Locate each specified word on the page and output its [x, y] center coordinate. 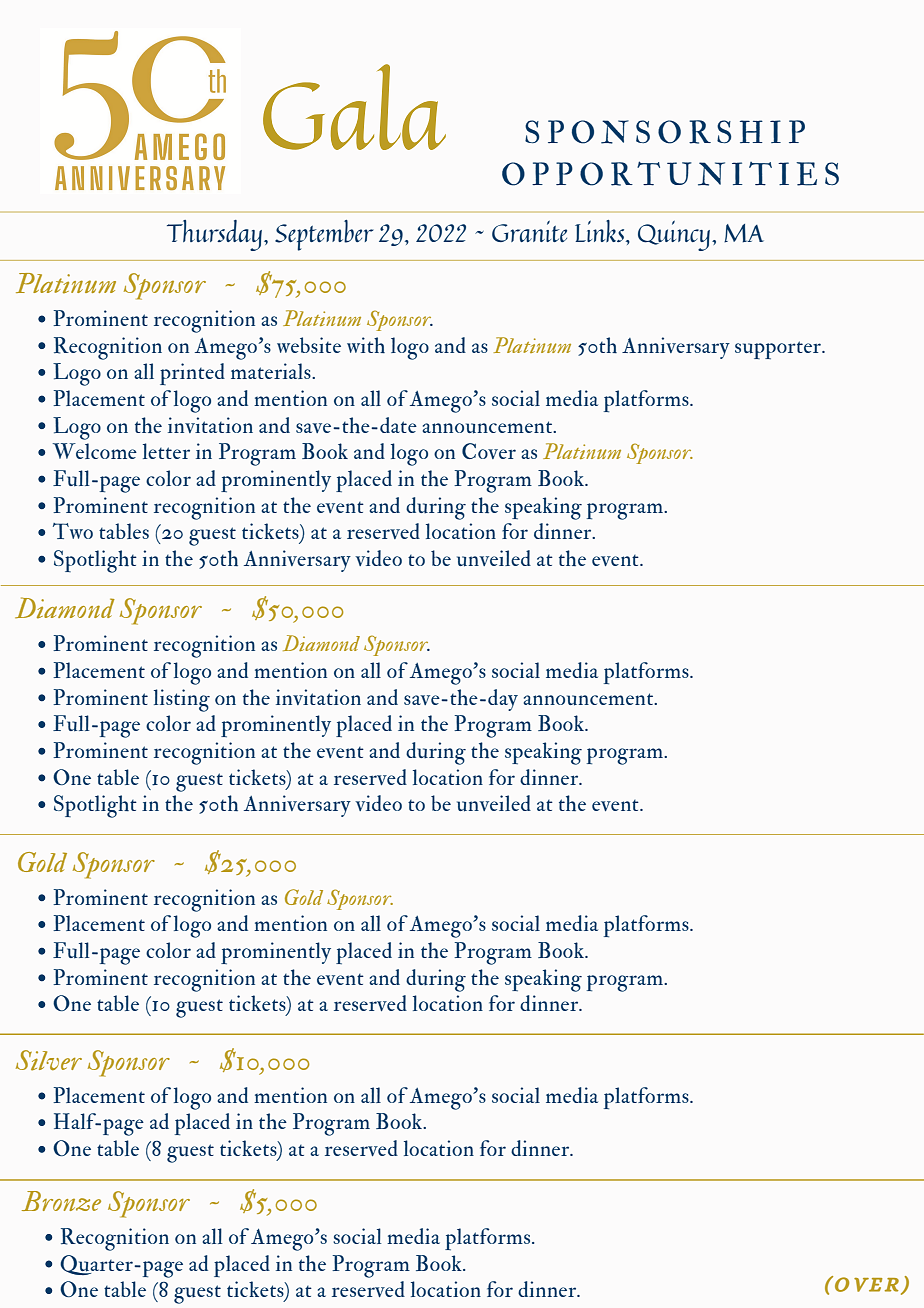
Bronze [61, 1201]
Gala [354, 107]
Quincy [675, 236]
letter [166, 451]
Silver [49, 1060]
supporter [779, 350]
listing [182, 700]
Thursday [214, 235]
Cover [489, 451]
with [366, 345]
